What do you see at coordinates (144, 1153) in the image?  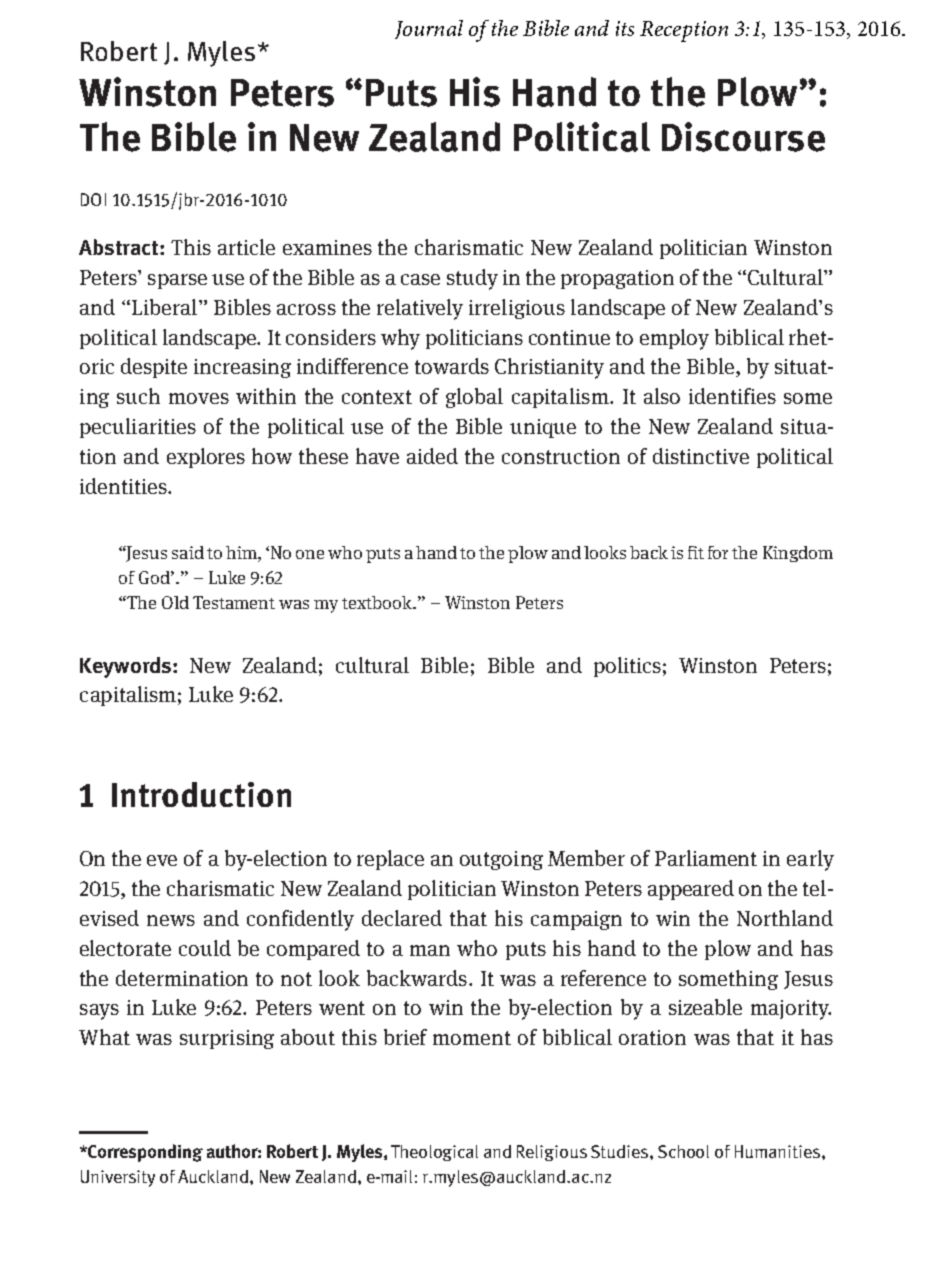 I see `Corresponding` at bounding box center [144, 1153].
